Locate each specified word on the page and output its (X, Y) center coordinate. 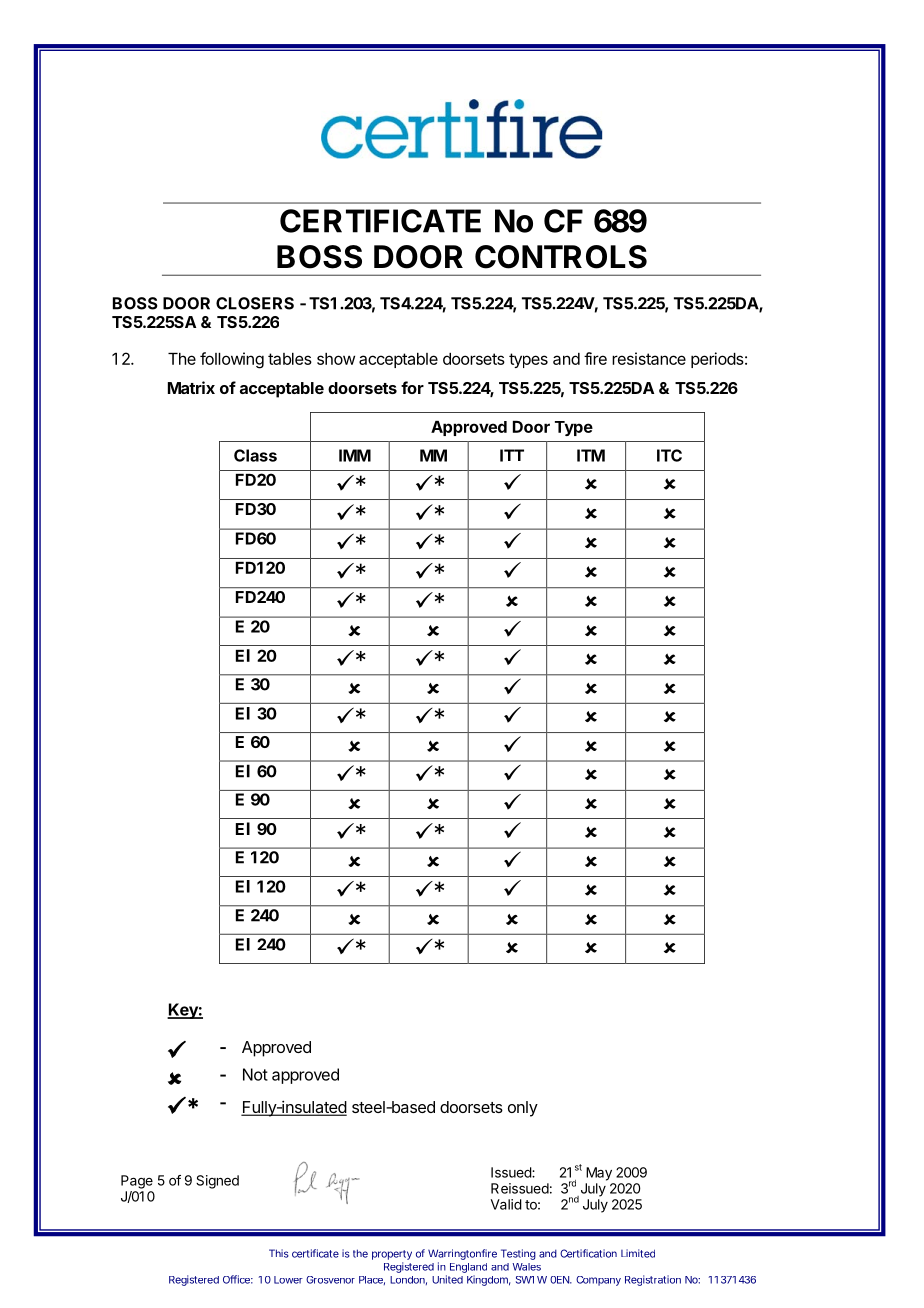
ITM (591, 455)
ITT (512, 455)
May (599, 1174)
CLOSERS (255, 303)
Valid (506, 1204)
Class (255, 455)
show (336, 359)
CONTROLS (561, 257)
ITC (669, 455)
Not (255, 1074)
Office (238, 1279)
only (523, 1109)
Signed (217, 1182)
